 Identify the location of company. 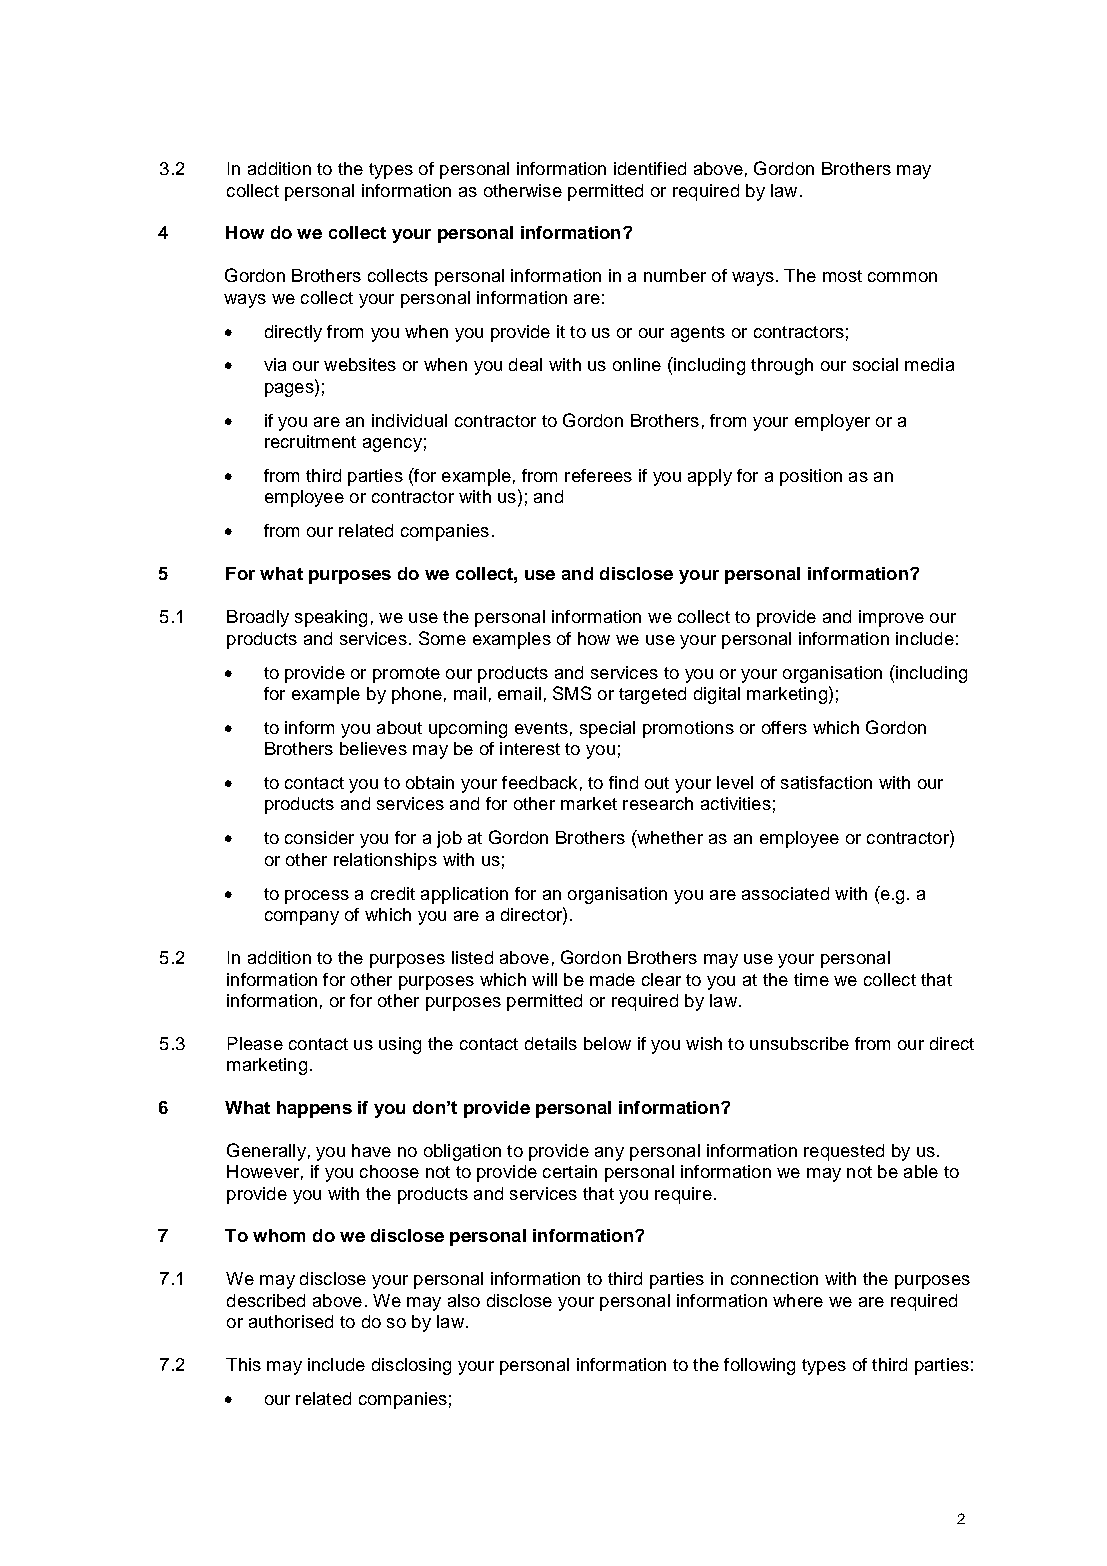
(302, 918).
